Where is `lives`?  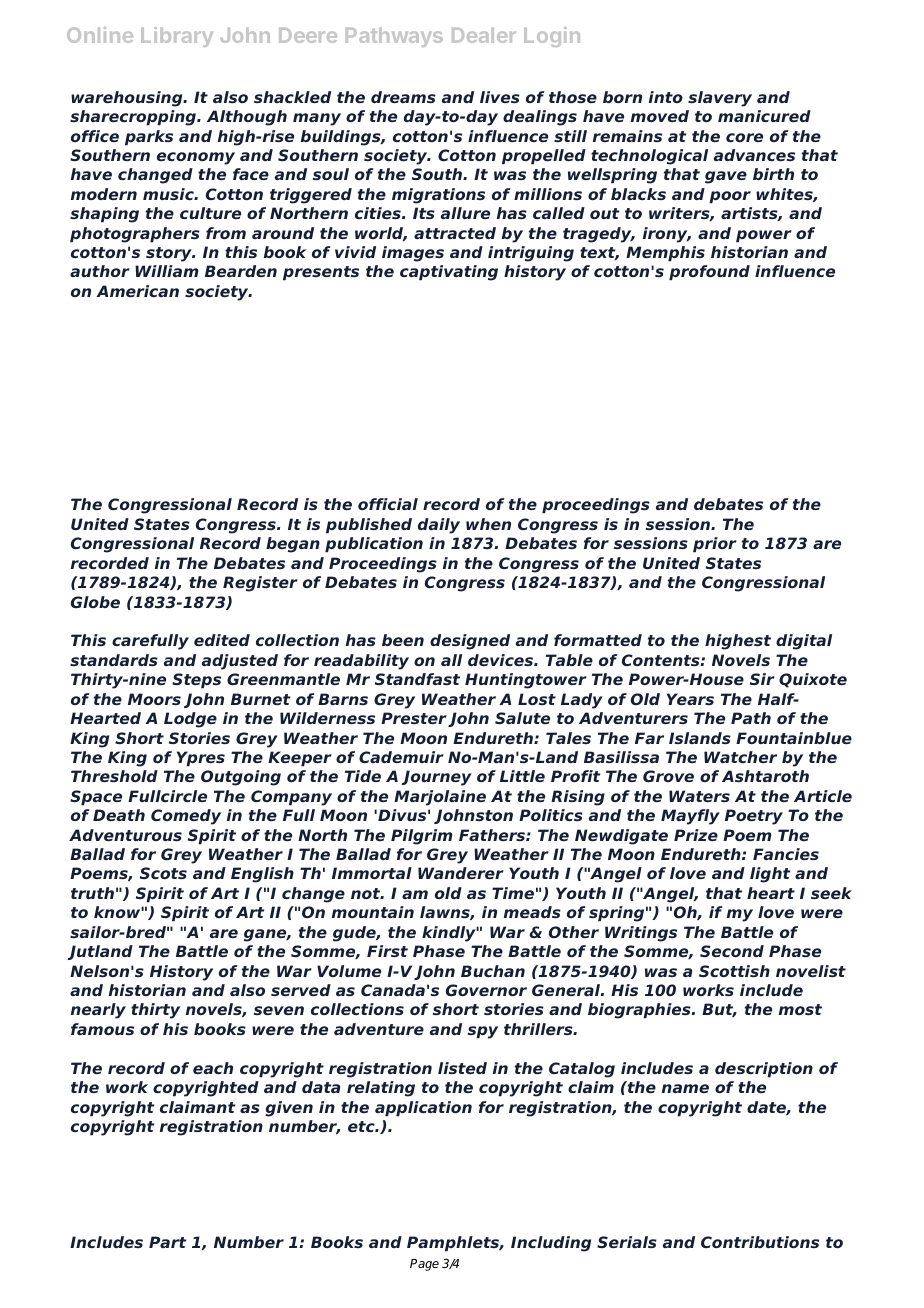
lives is located at coordinates (500, 97).
